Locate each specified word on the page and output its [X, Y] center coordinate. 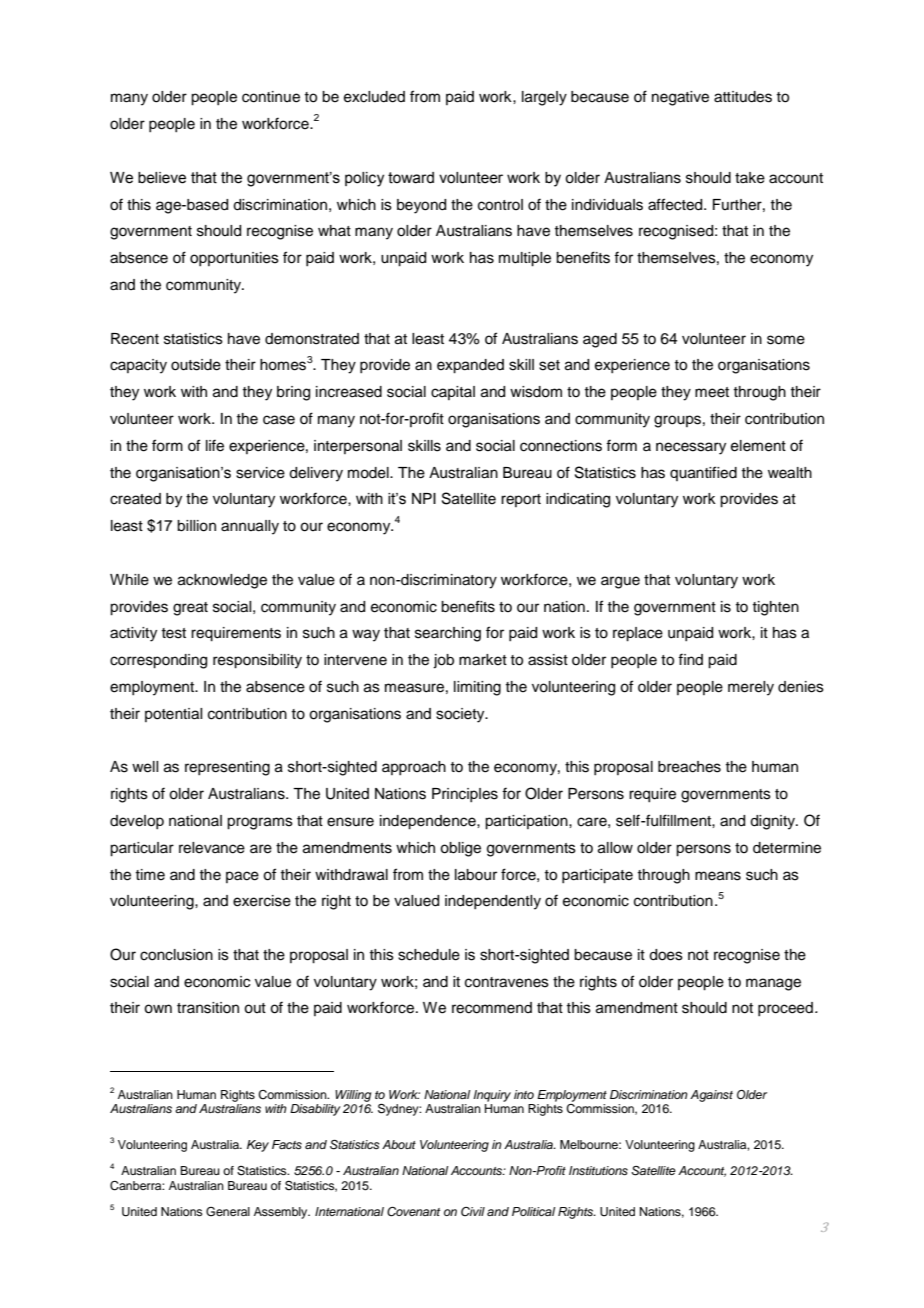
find [690, 659]
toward [411, 178]
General [228, 1212]
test [173, 633]
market [483, 660]
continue [271, 97]
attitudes [743, 97]
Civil [473, 1211]
